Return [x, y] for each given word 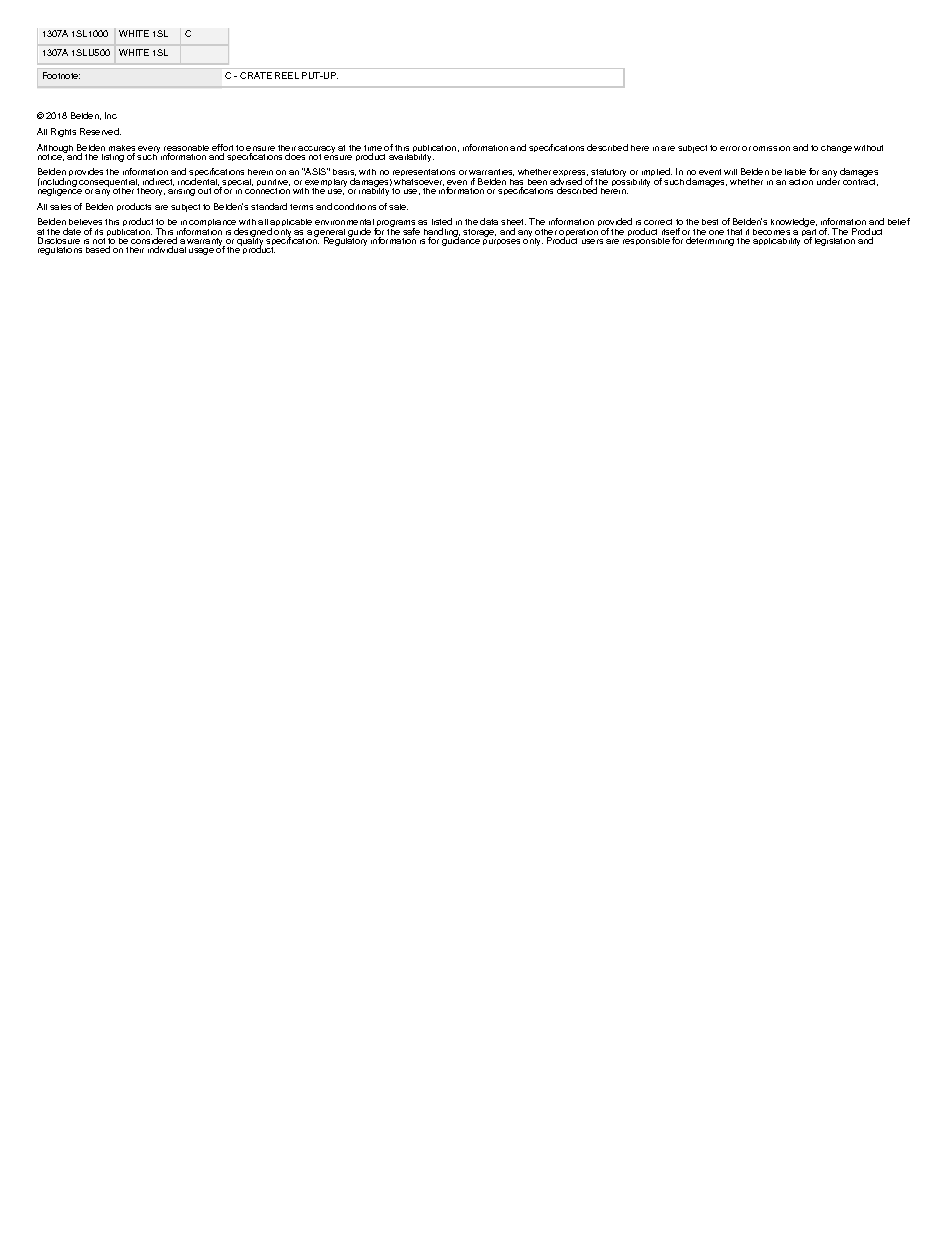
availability [411, 156]
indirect [158, 182]
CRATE [256, 75]
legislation [835, 242]
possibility [631, 183]
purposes [501, 242]
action [801, 182]
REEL [287, 75]
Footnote [61, 75]
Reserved [100, 131]
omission [771, 148]
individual [167, 249]
